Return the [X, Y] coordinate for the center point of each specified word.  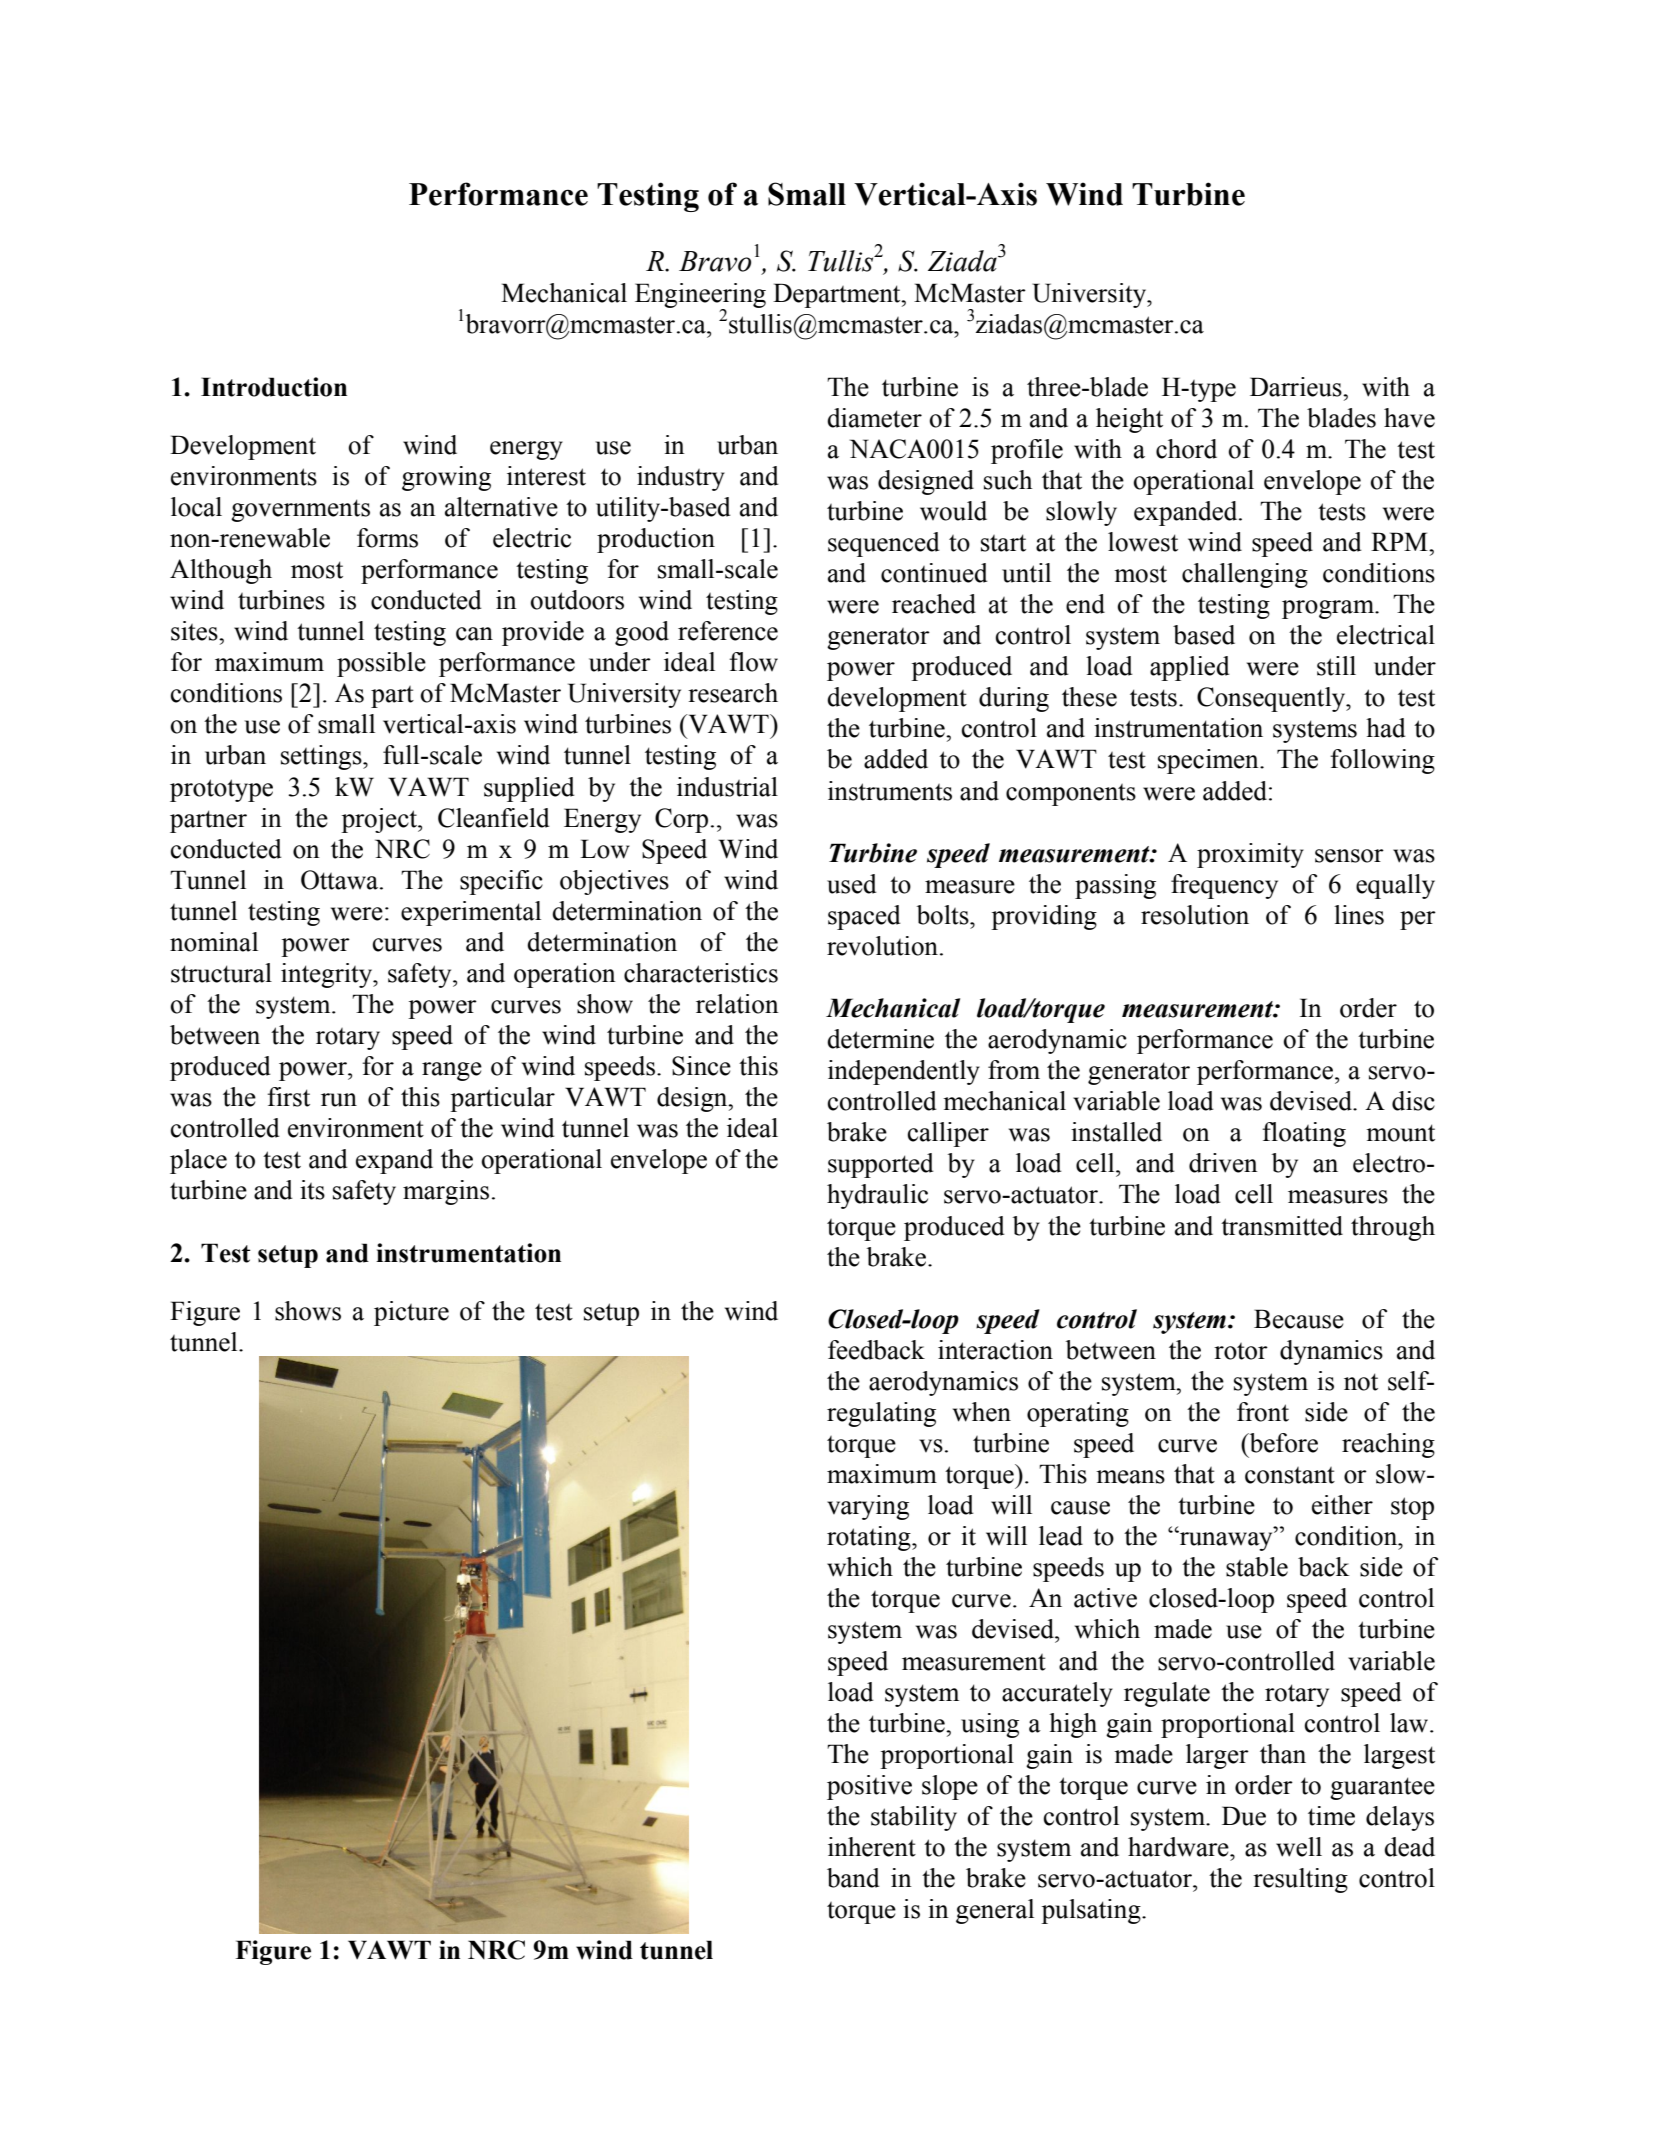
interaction [995, 1350]
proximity [1250, 855]
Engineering [700, 297]
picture [411, 1313]
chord [1186, 449]
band [853, 1878]
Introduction [274, 387]
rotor [1241, 1351]
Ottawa [341, 880]
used [852, 884]
